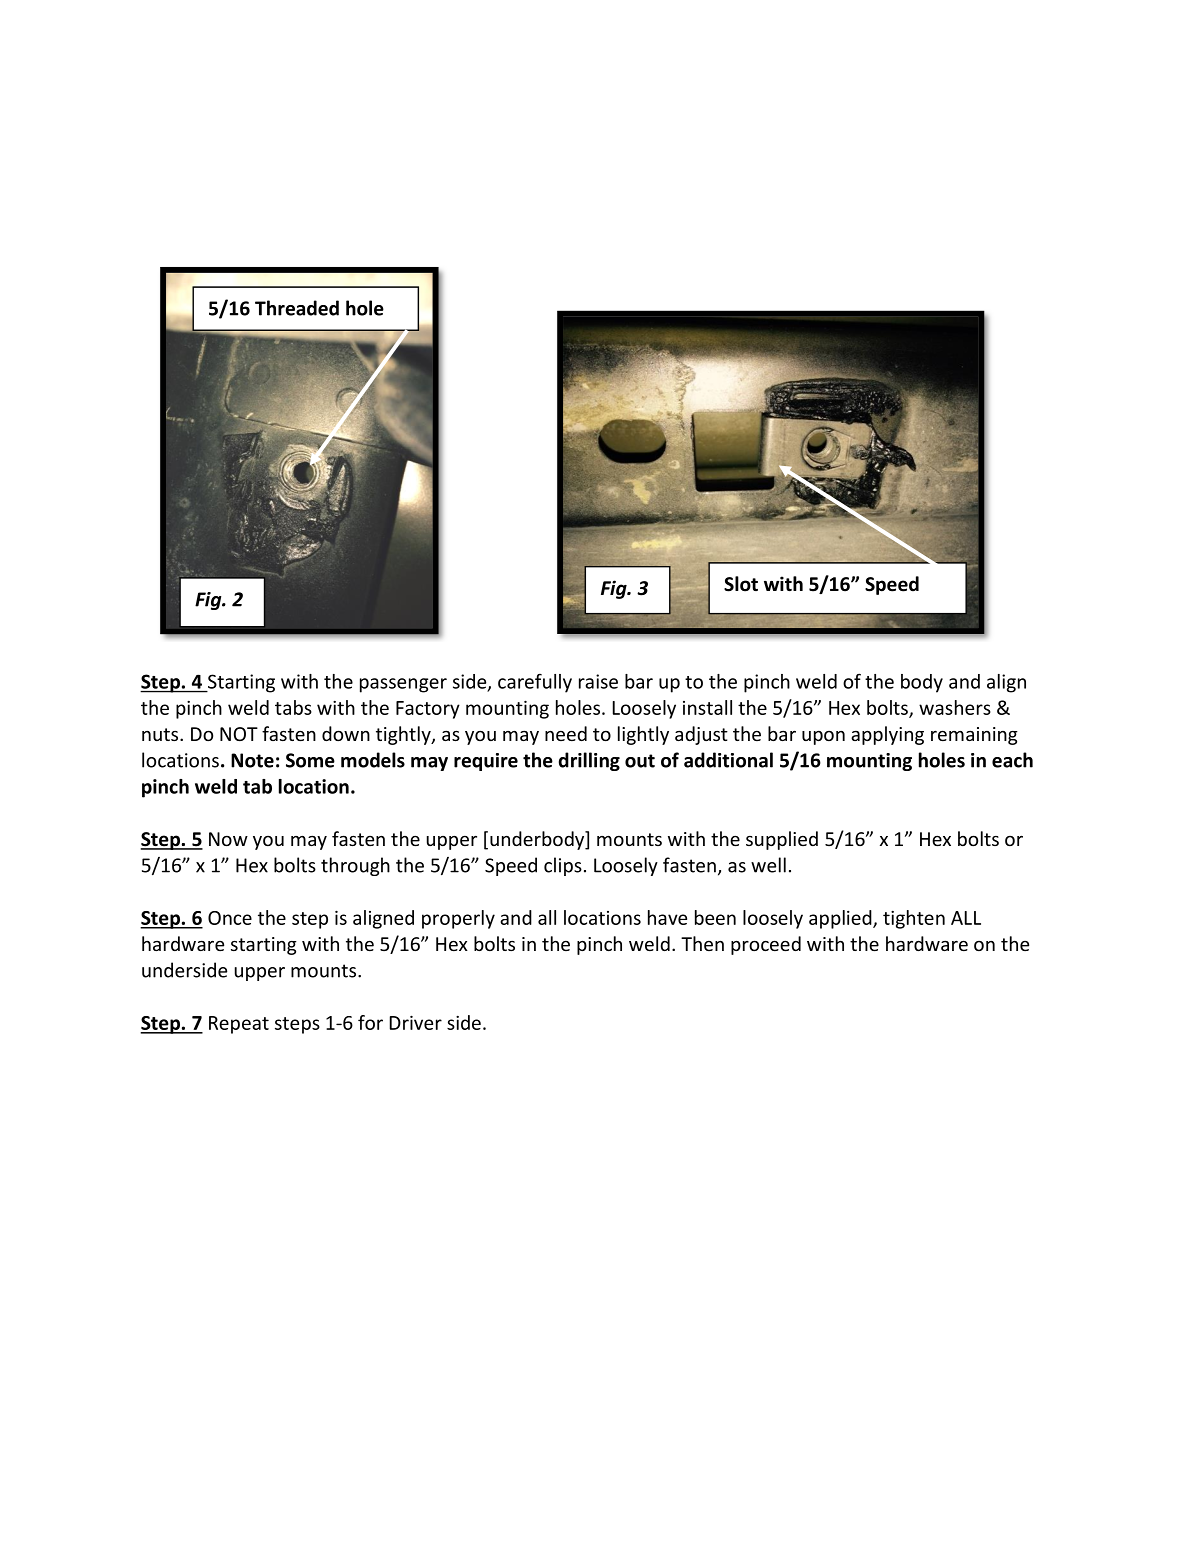  Describe the element at coordinates (297, 308) in the page. I see `Threaded` at that location.
